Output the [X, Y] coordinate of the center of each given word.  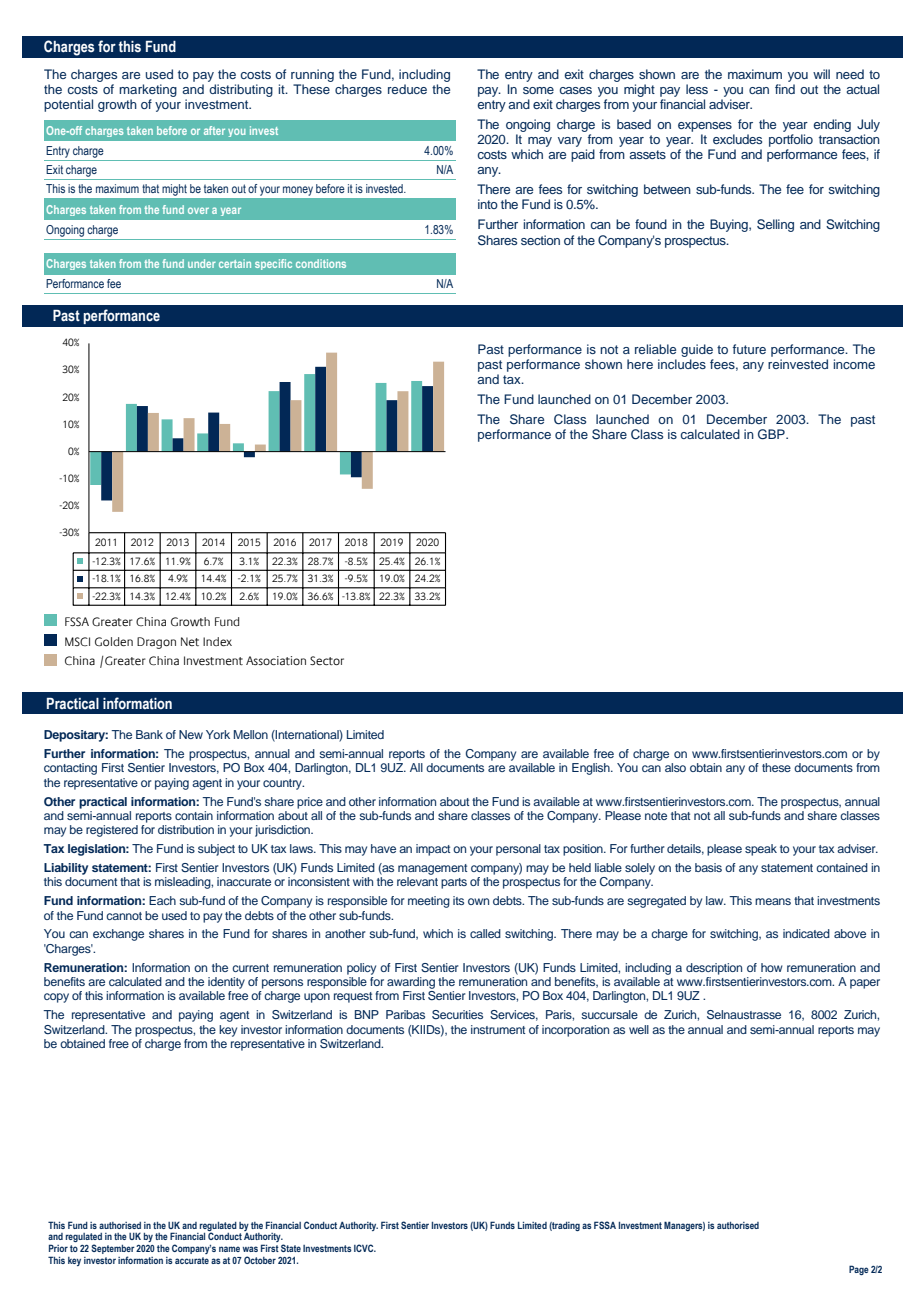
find [785, 89]
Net [190, 641]
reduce [407, 89]
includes [682, 364]
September [113, 1249]
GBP [772, 434]
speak [761, 850]
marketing [148, 90]
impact [433, 850]
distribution [186, 829]
